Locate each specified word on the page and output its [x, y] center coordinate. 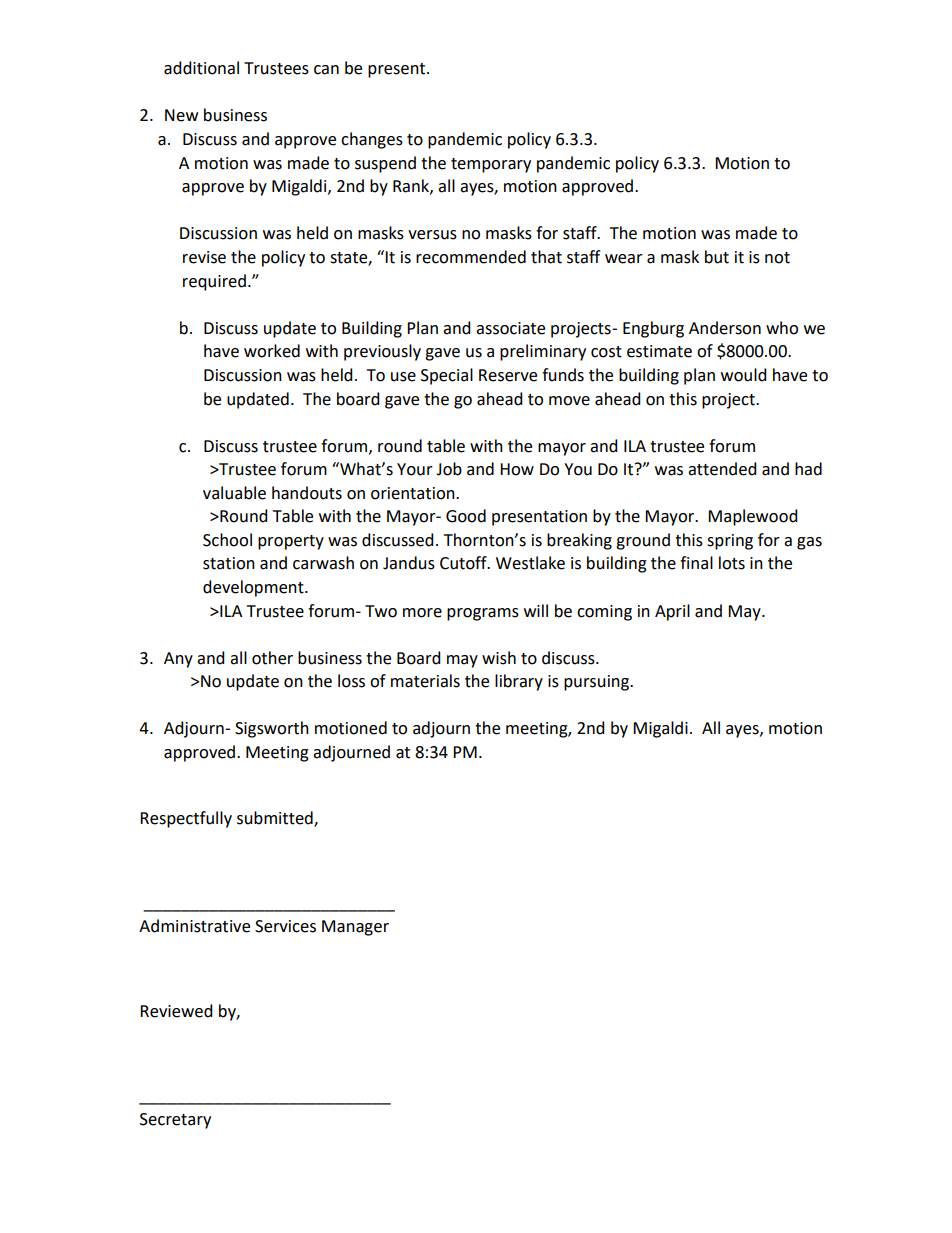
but [717, 257]
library [519, 682]
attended [722, 469]
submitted [276, 819]
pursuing [597, 683]
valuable [234, 493]
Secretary [175, 1121]
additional [201, 68]
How [517, 469]
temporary [491, 165]
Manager [355, 928]
